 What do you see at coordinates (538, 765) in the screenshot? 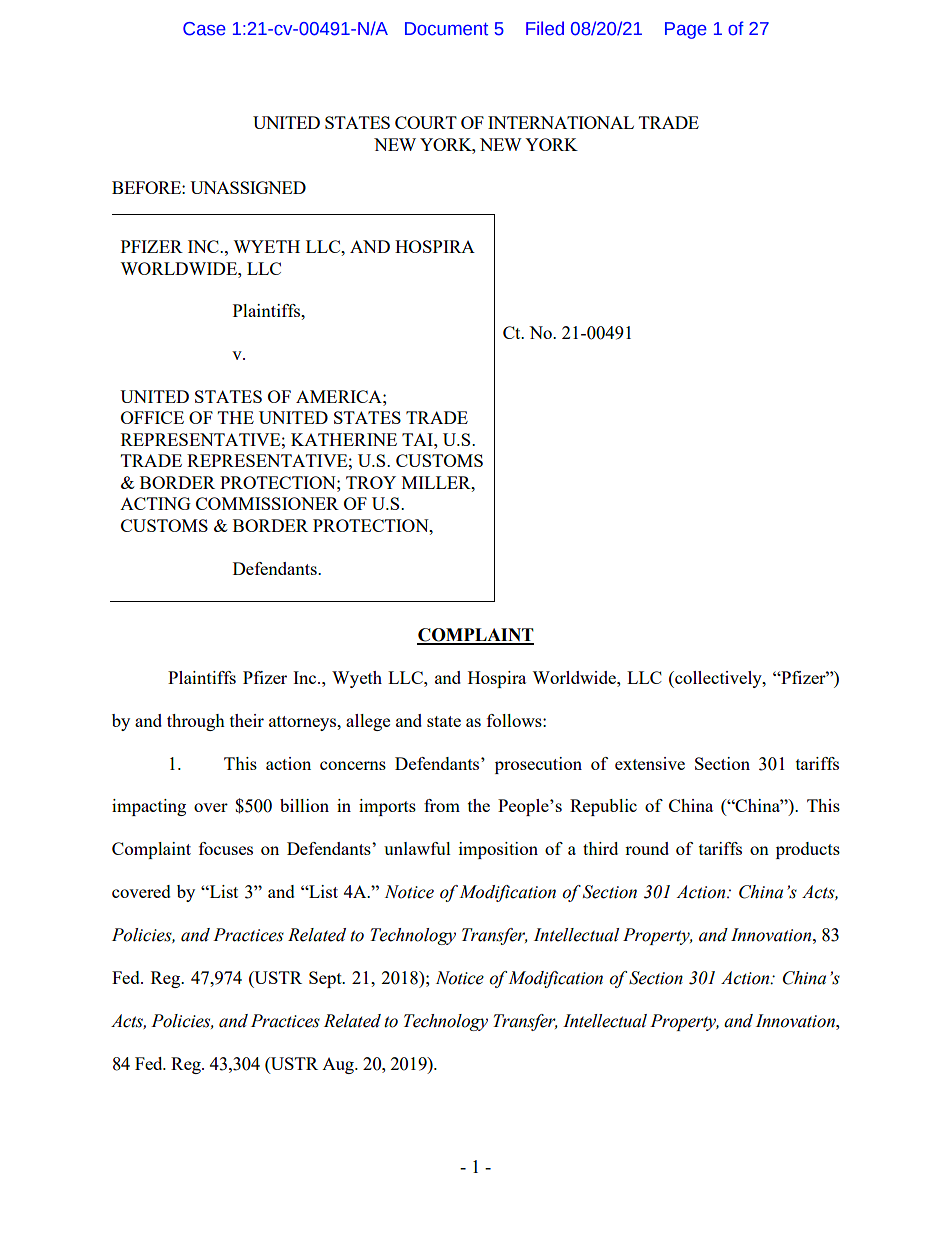
I see `prosecution` at bounding box center [538, 765].
